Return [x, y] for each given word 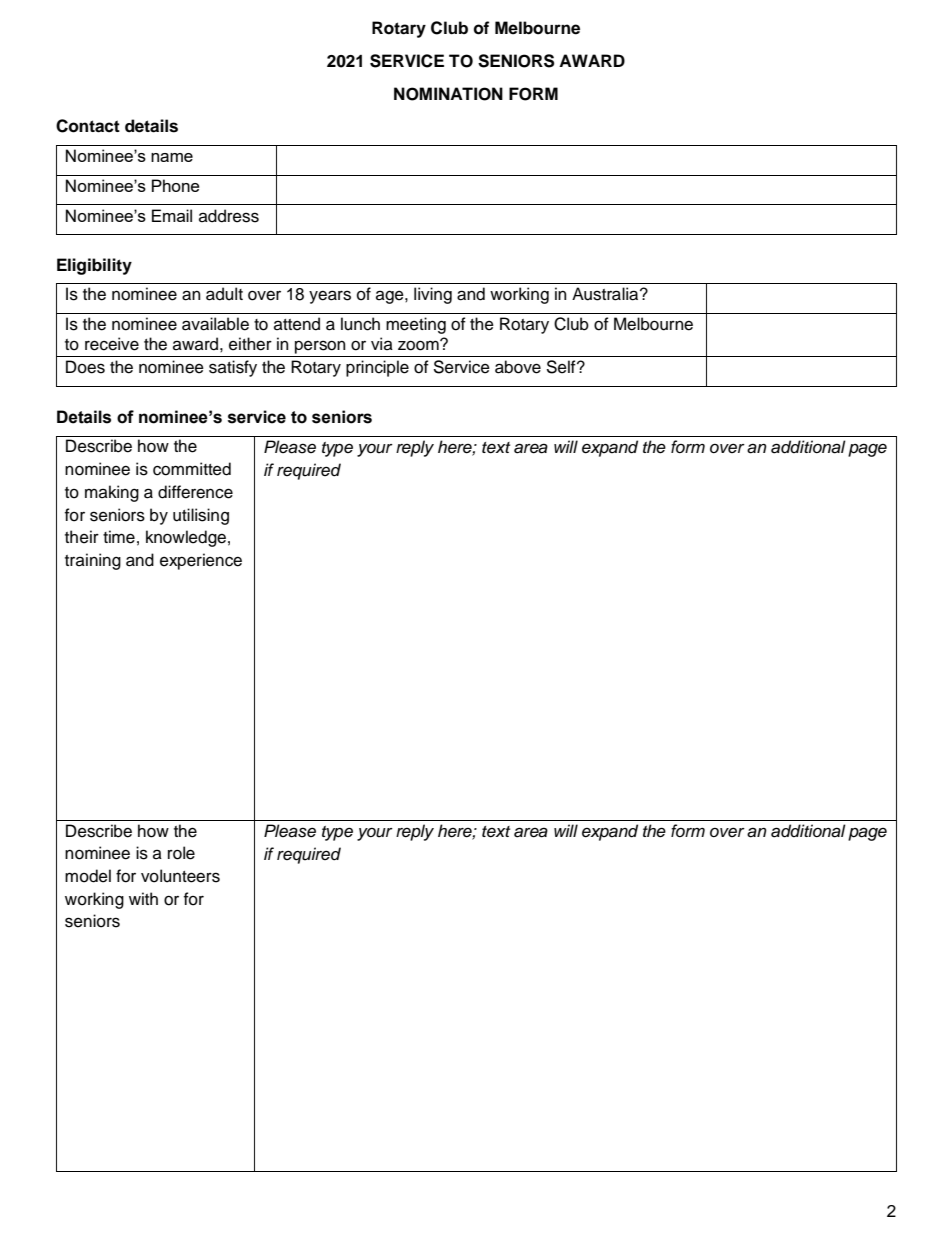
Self [562, 367]
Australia [606, 294]
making [112, 493]
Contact [88, 126]
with [143, 898]
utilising [201, 516]
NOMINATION [448, 94]
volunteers [180, 876]
